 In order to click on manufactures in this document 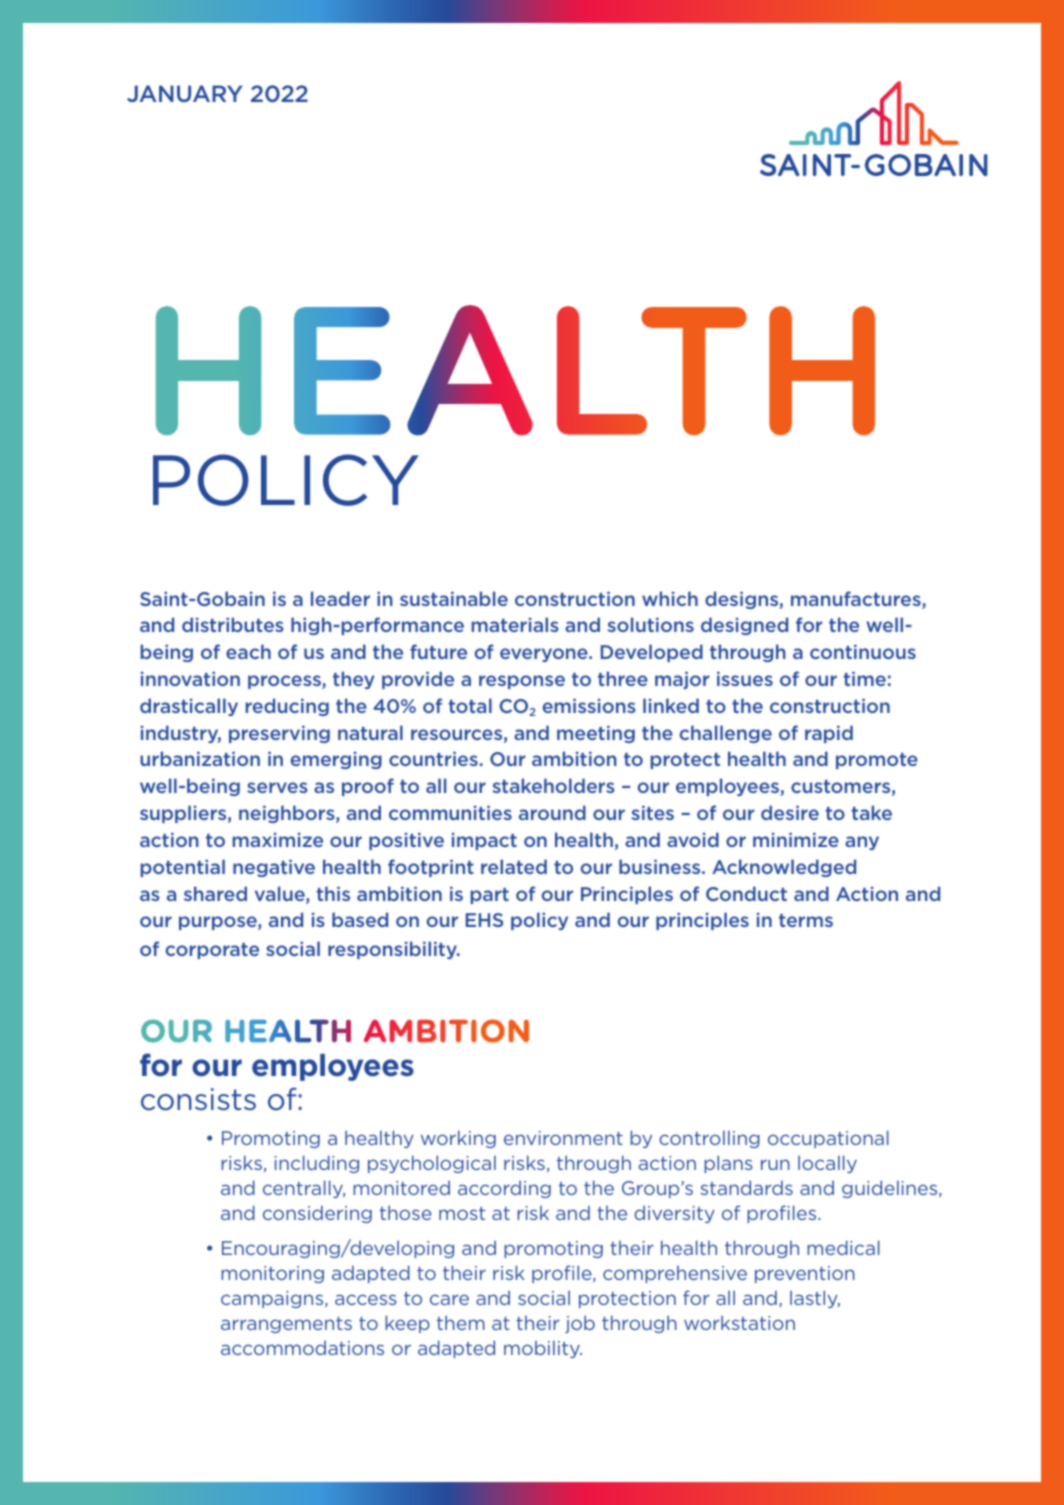, I will do `click(857, 600)`.
